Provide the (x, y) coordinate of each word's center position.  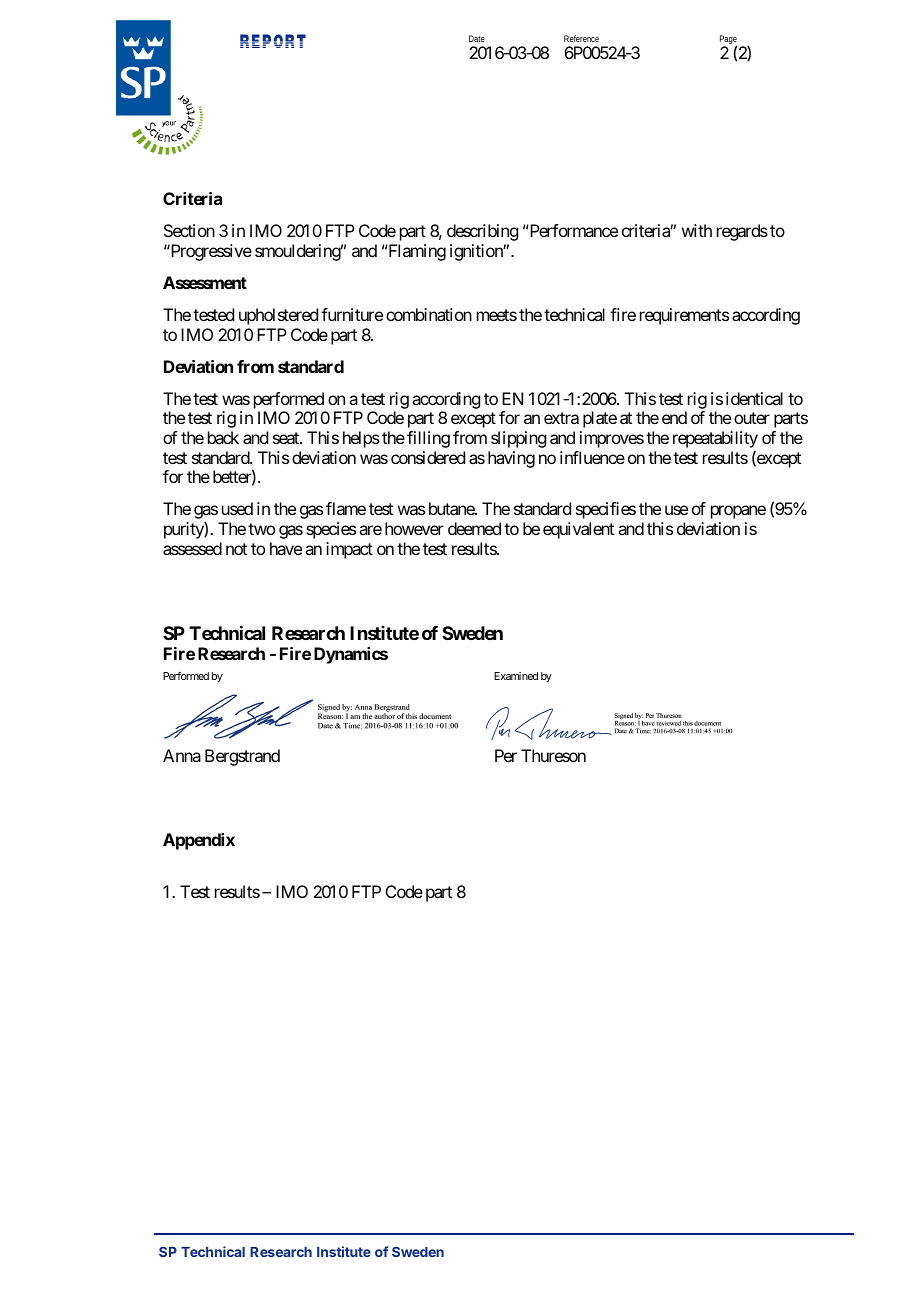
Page (728, 41)
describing (482, 232)
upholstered (278, 316)
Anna (182, 755)
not (236, 549)
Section (189, 230)
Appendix (199, 841)
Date (477, 38)
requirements (684, 316)
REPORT (273, 41)
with (697, 230)
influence (592, 457)
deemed (474, 528)
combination (429, 314)
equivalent (578, 530)
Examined (516, 676)
